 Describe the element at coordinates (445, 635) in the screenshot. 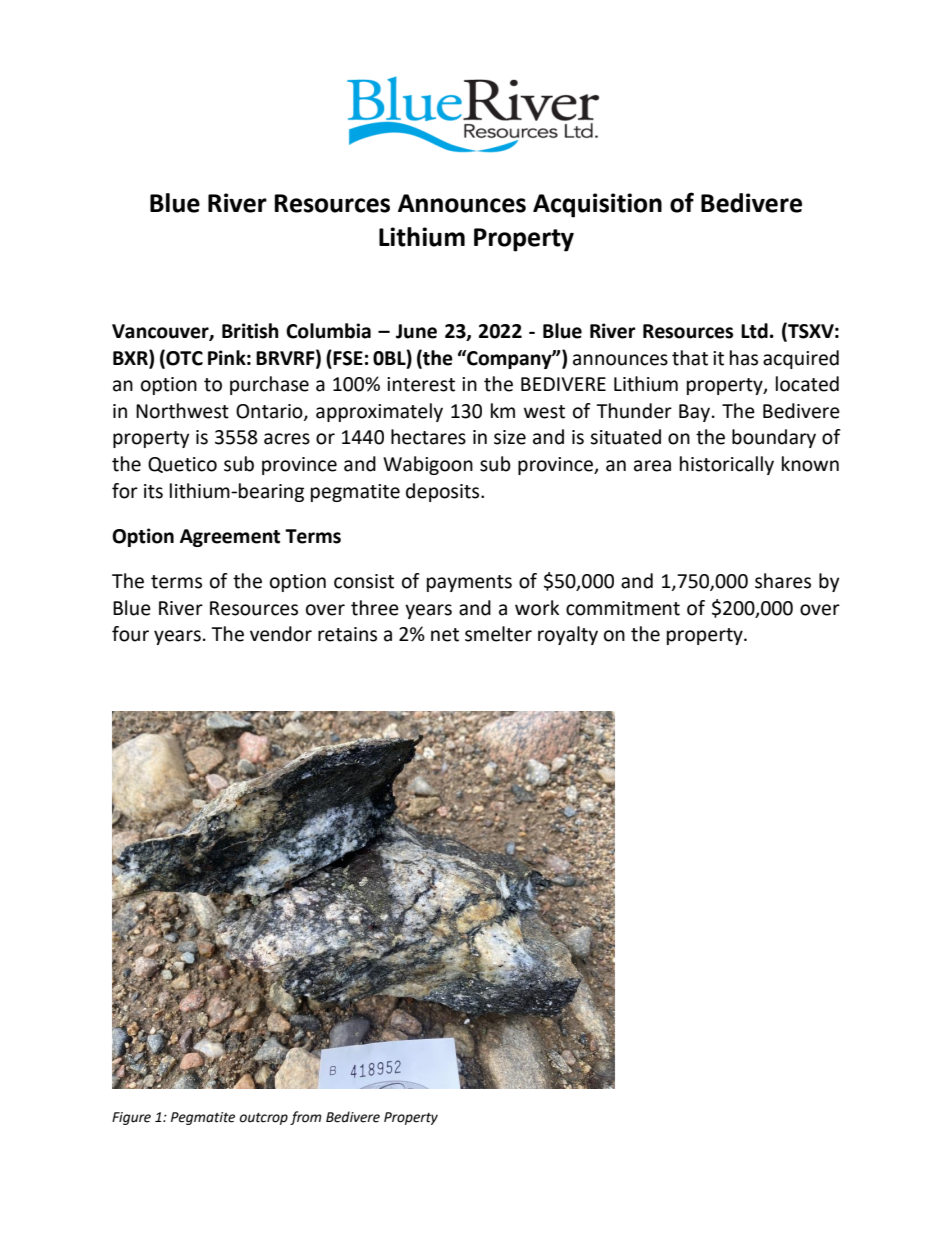

I see `net` at that location.
